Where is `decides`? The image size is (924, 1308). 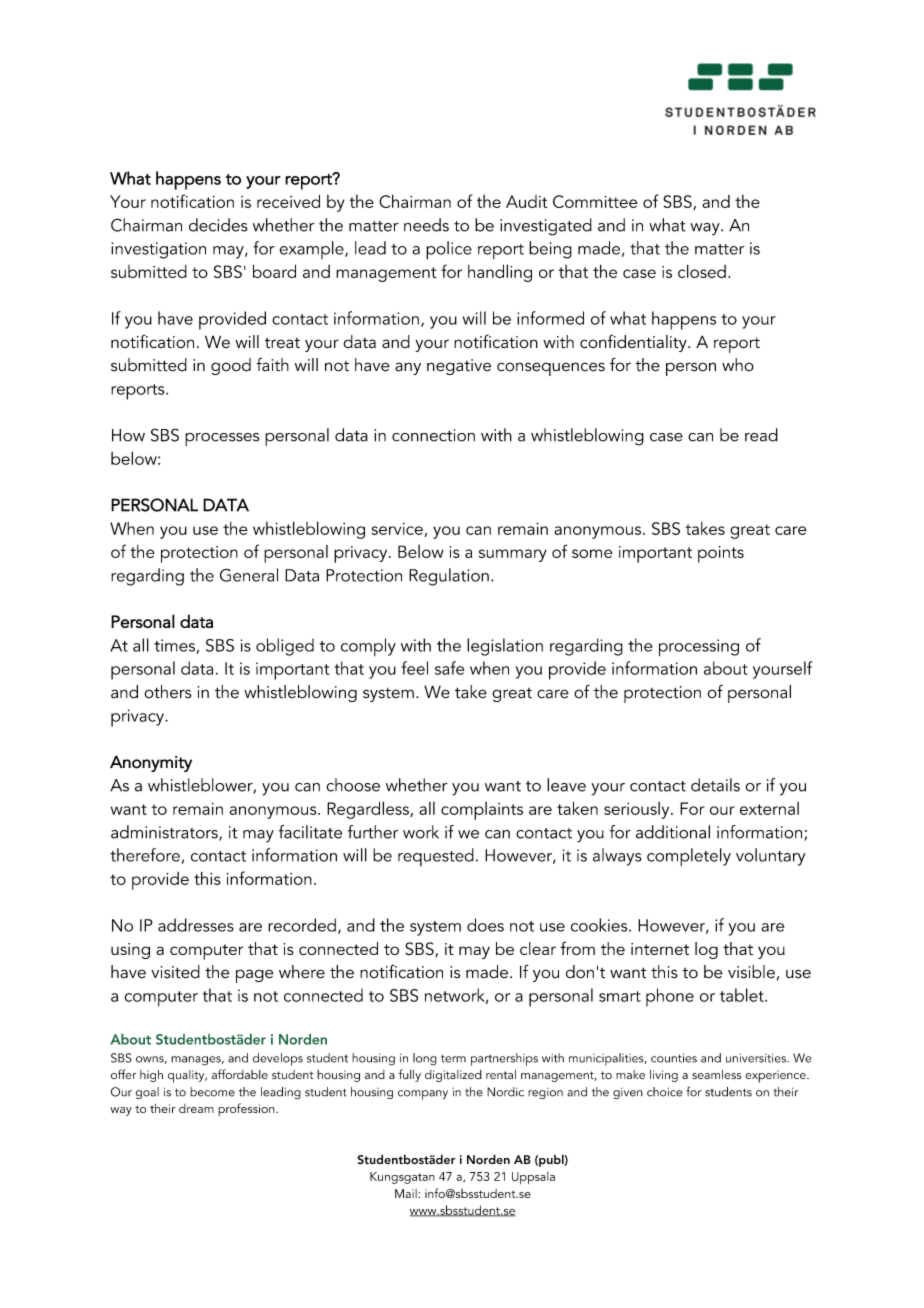 decides is located at coordinates (218, 225).
